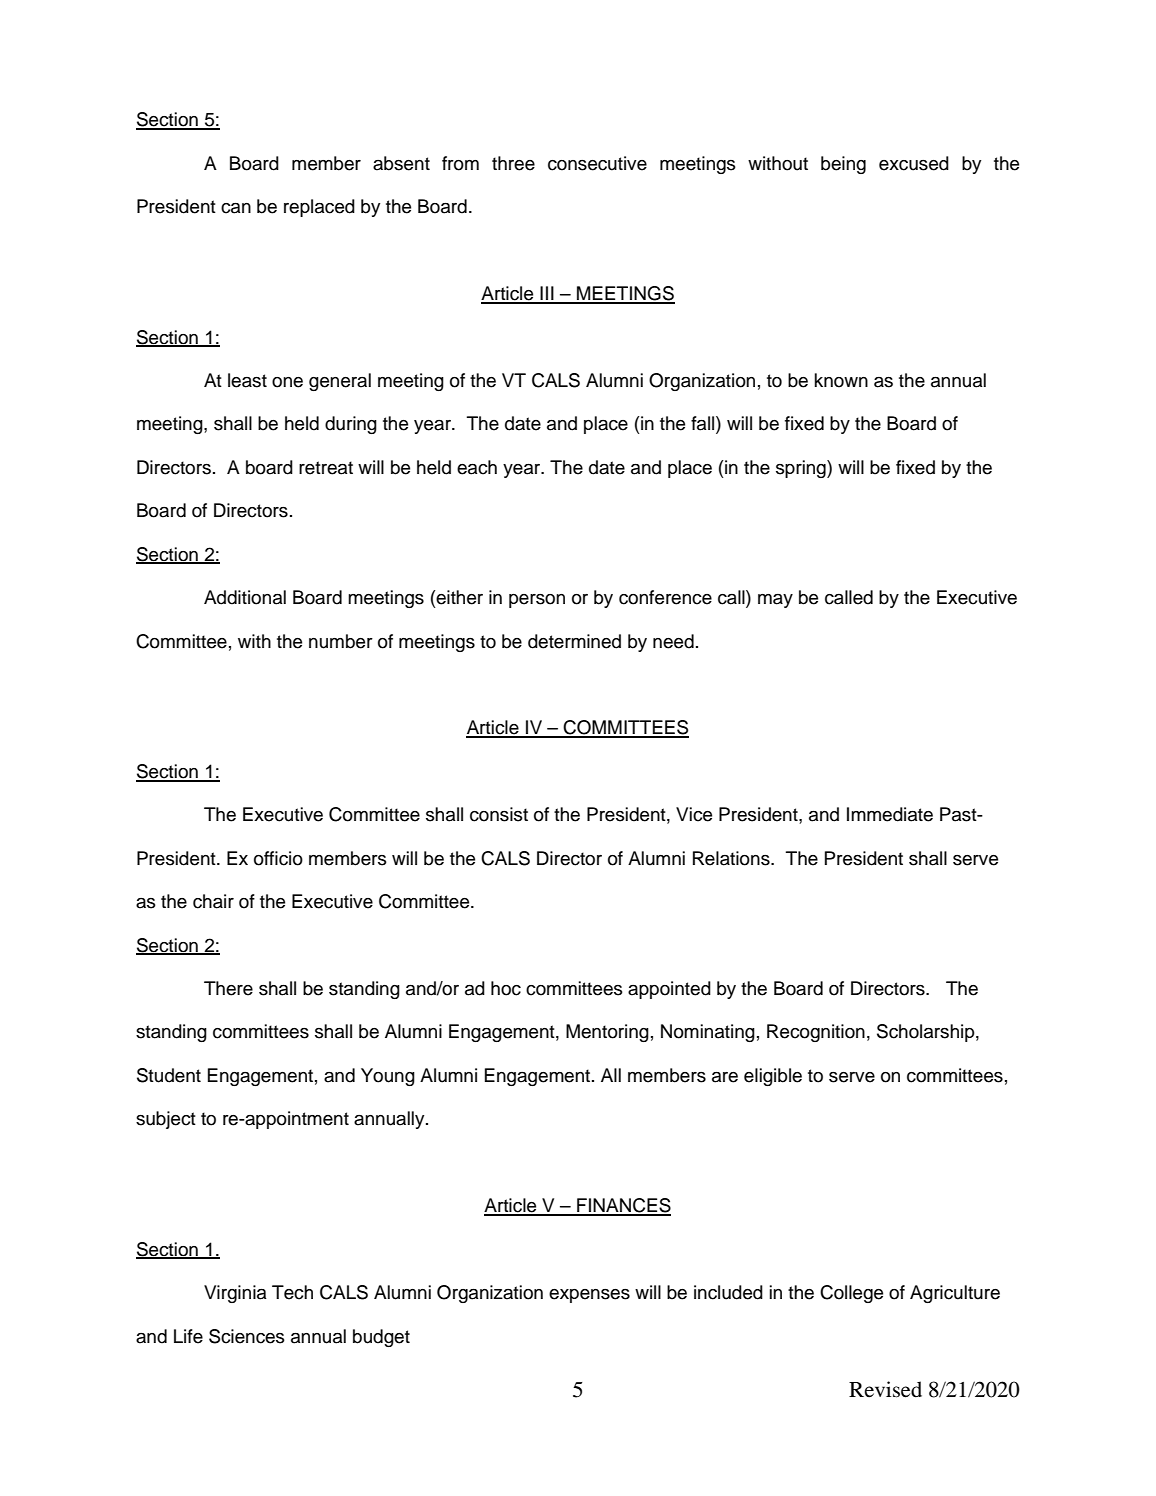 The height and width of the page is (1496, 1156). What do you see at coordinates (236, 208) in the page?
I see `can` at bounding box center [236, 208].
